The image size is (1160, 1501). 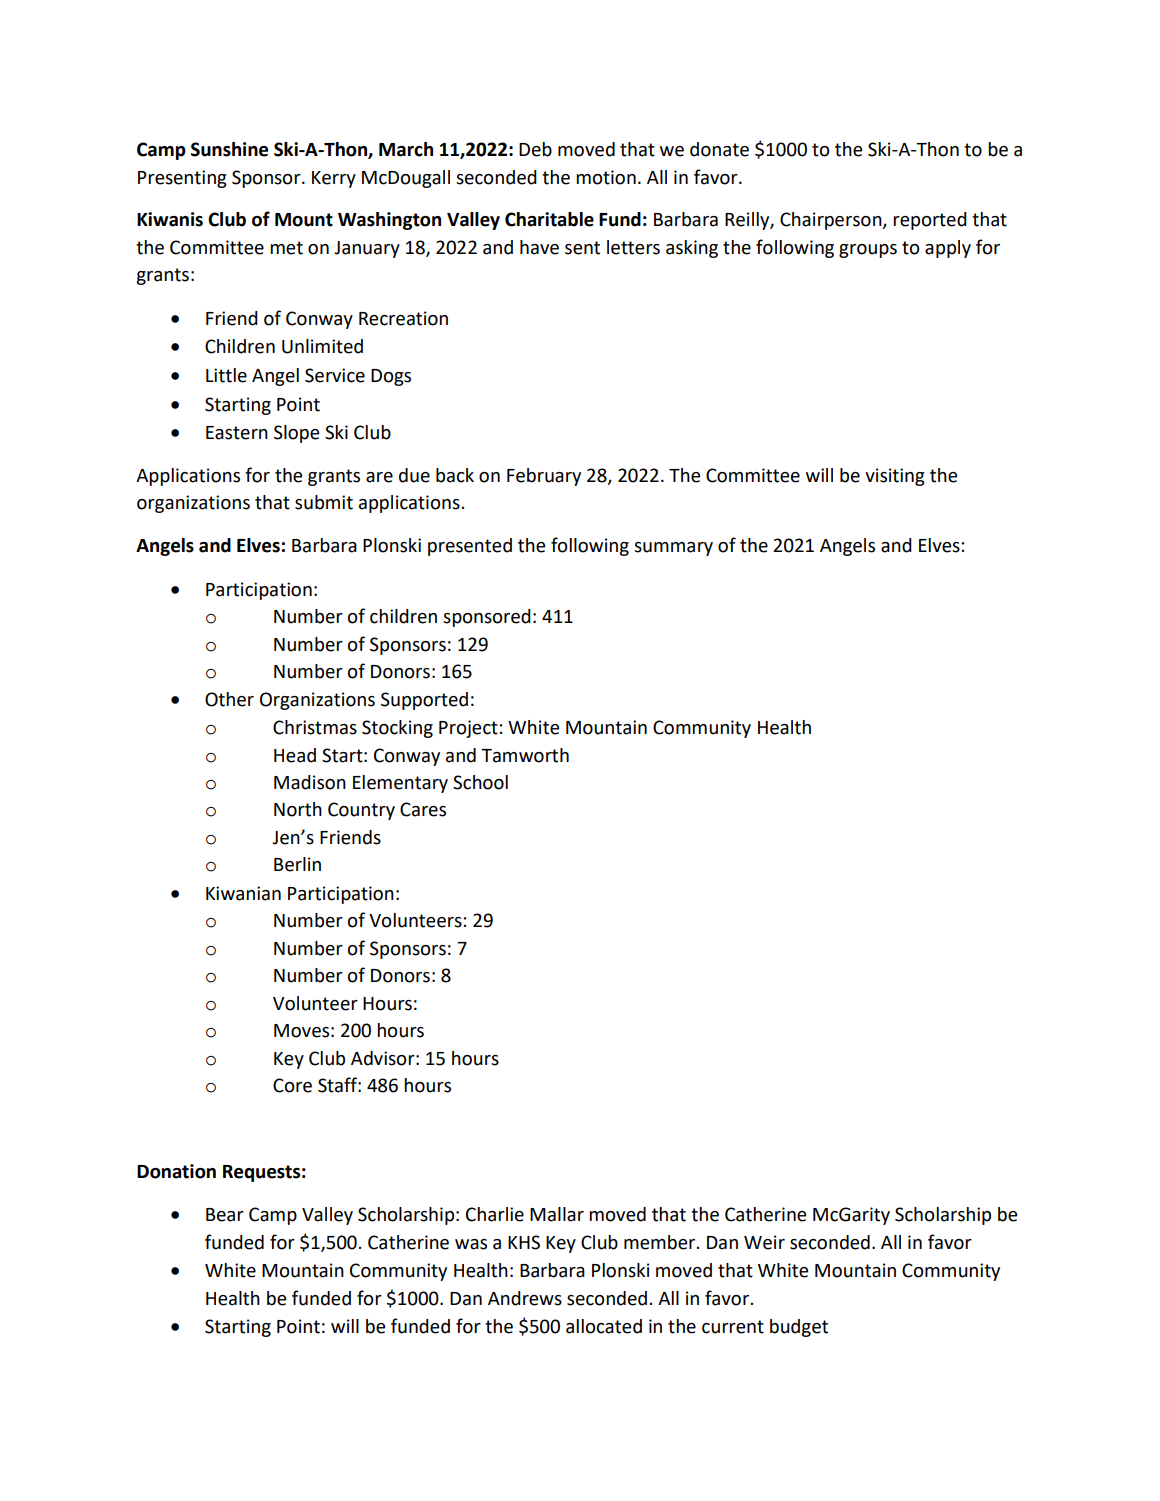 What do you see at coordinates (764, 1242) in the screenshot?
I see `Weir` at bounding box center [764, 1242].
